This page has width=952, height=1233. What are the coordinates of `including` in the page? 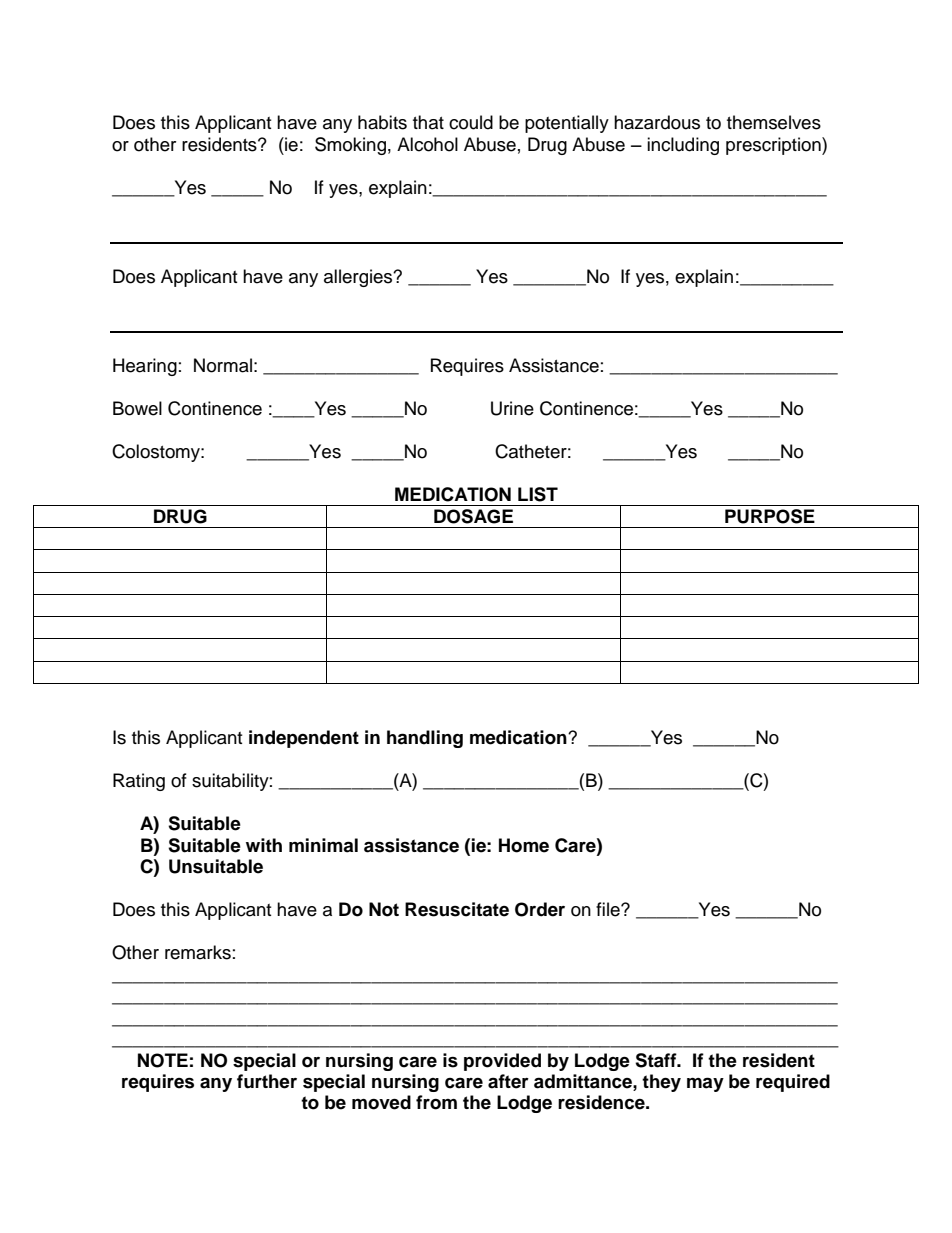 It's located at (683, 146).
